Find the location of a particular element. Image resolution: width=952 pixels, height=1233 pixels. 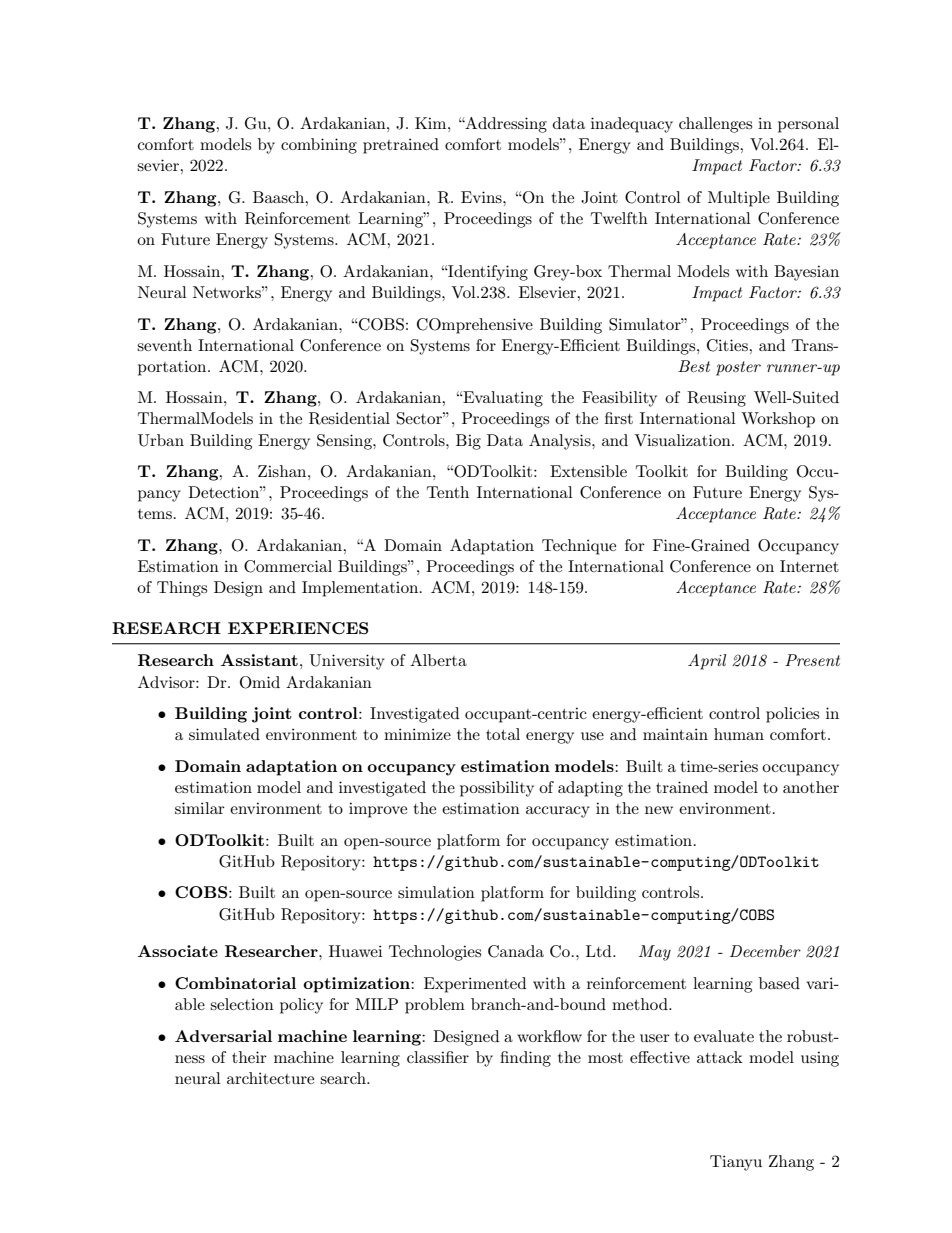

their is located at coordinates (249, 1057).
